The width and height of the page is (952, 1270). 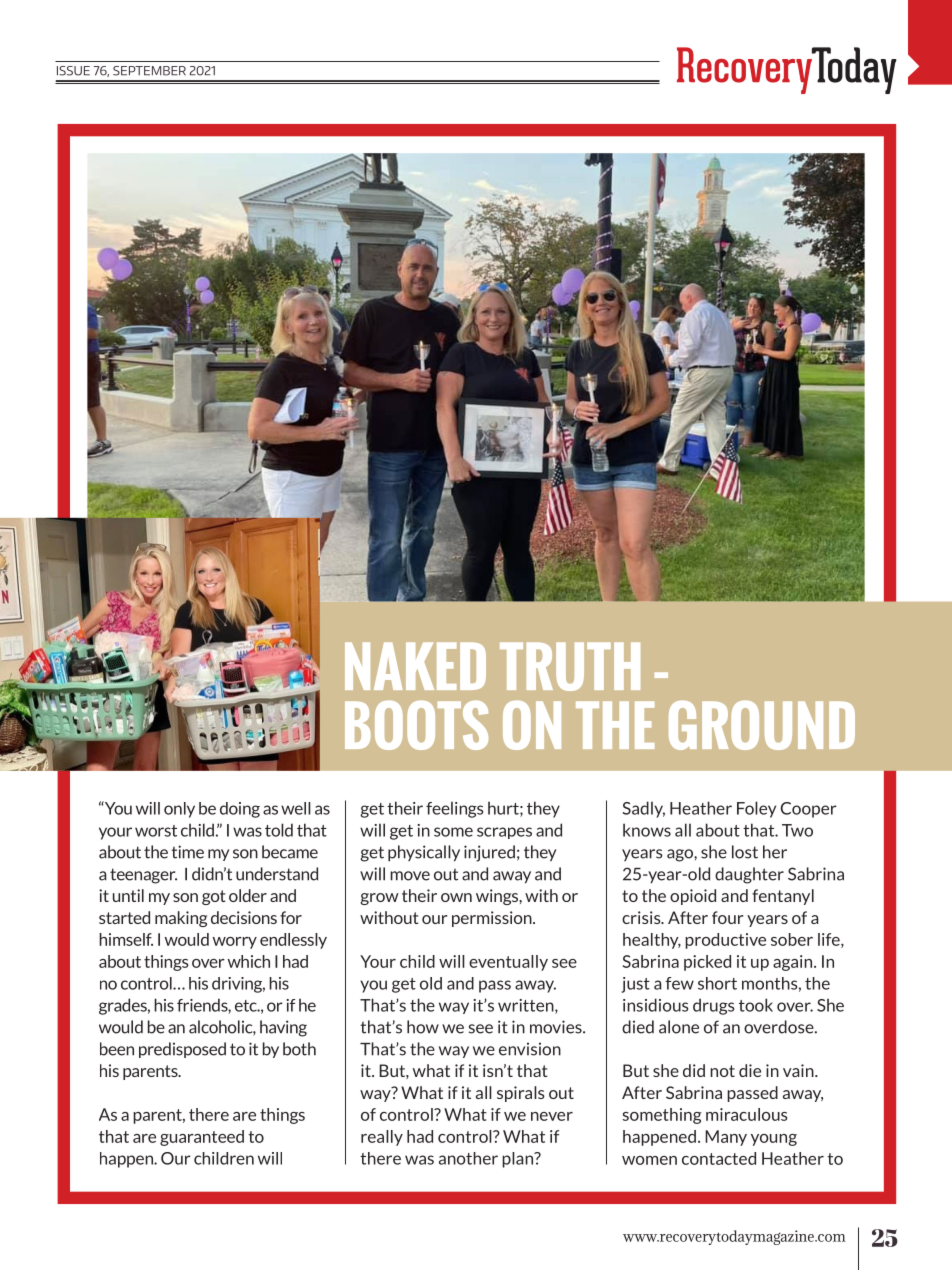 What do you see at coordinates (416, 725) in the page?
I see `Boots` at bounding box center [416, 725].
